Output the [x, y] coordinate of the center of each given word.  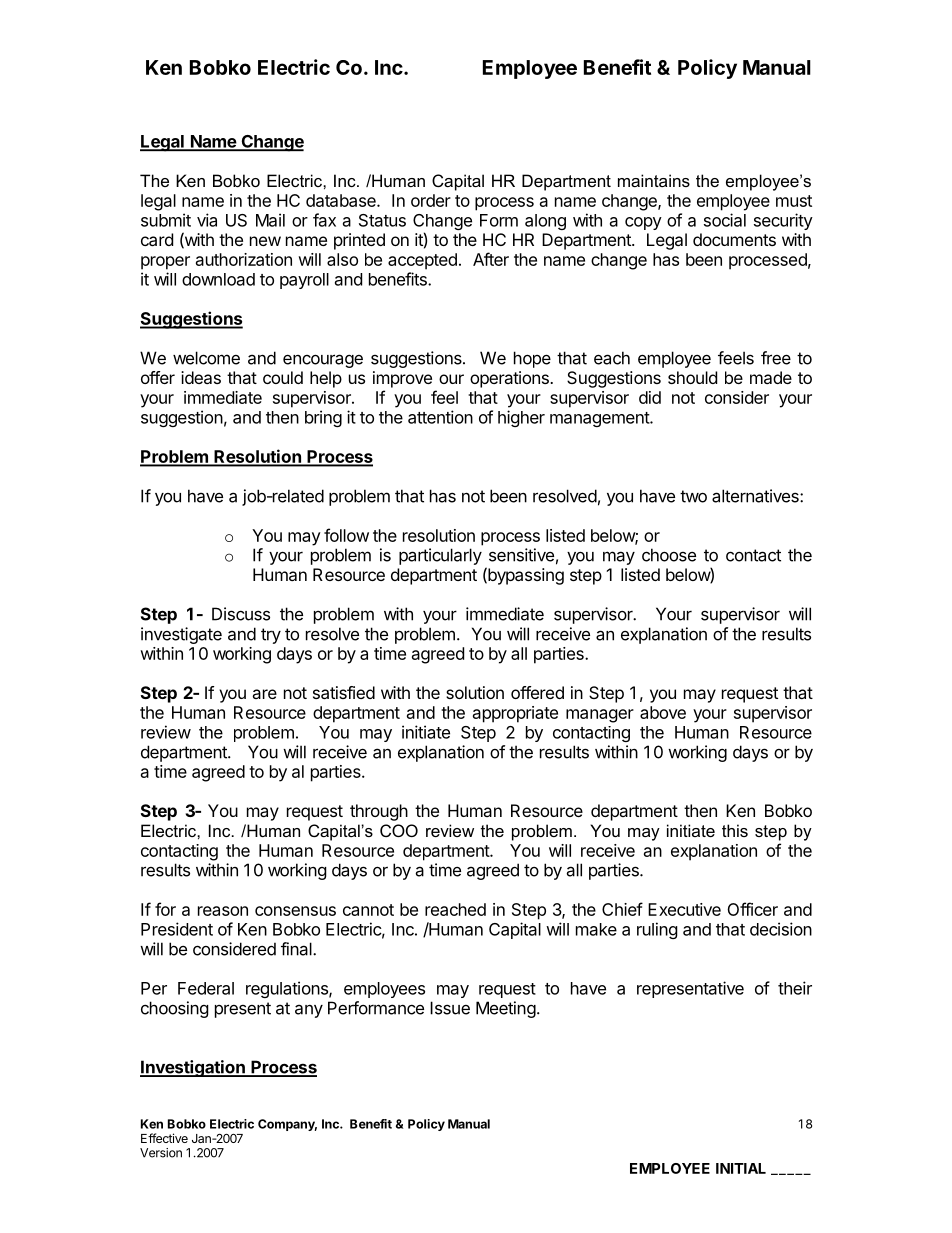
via [207, 220]
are [264, 694]
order [431, 200]
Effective [164, 1138]
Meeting [506, 1009]
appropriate [515, 714]
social [725, 220]
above [663, 712]
